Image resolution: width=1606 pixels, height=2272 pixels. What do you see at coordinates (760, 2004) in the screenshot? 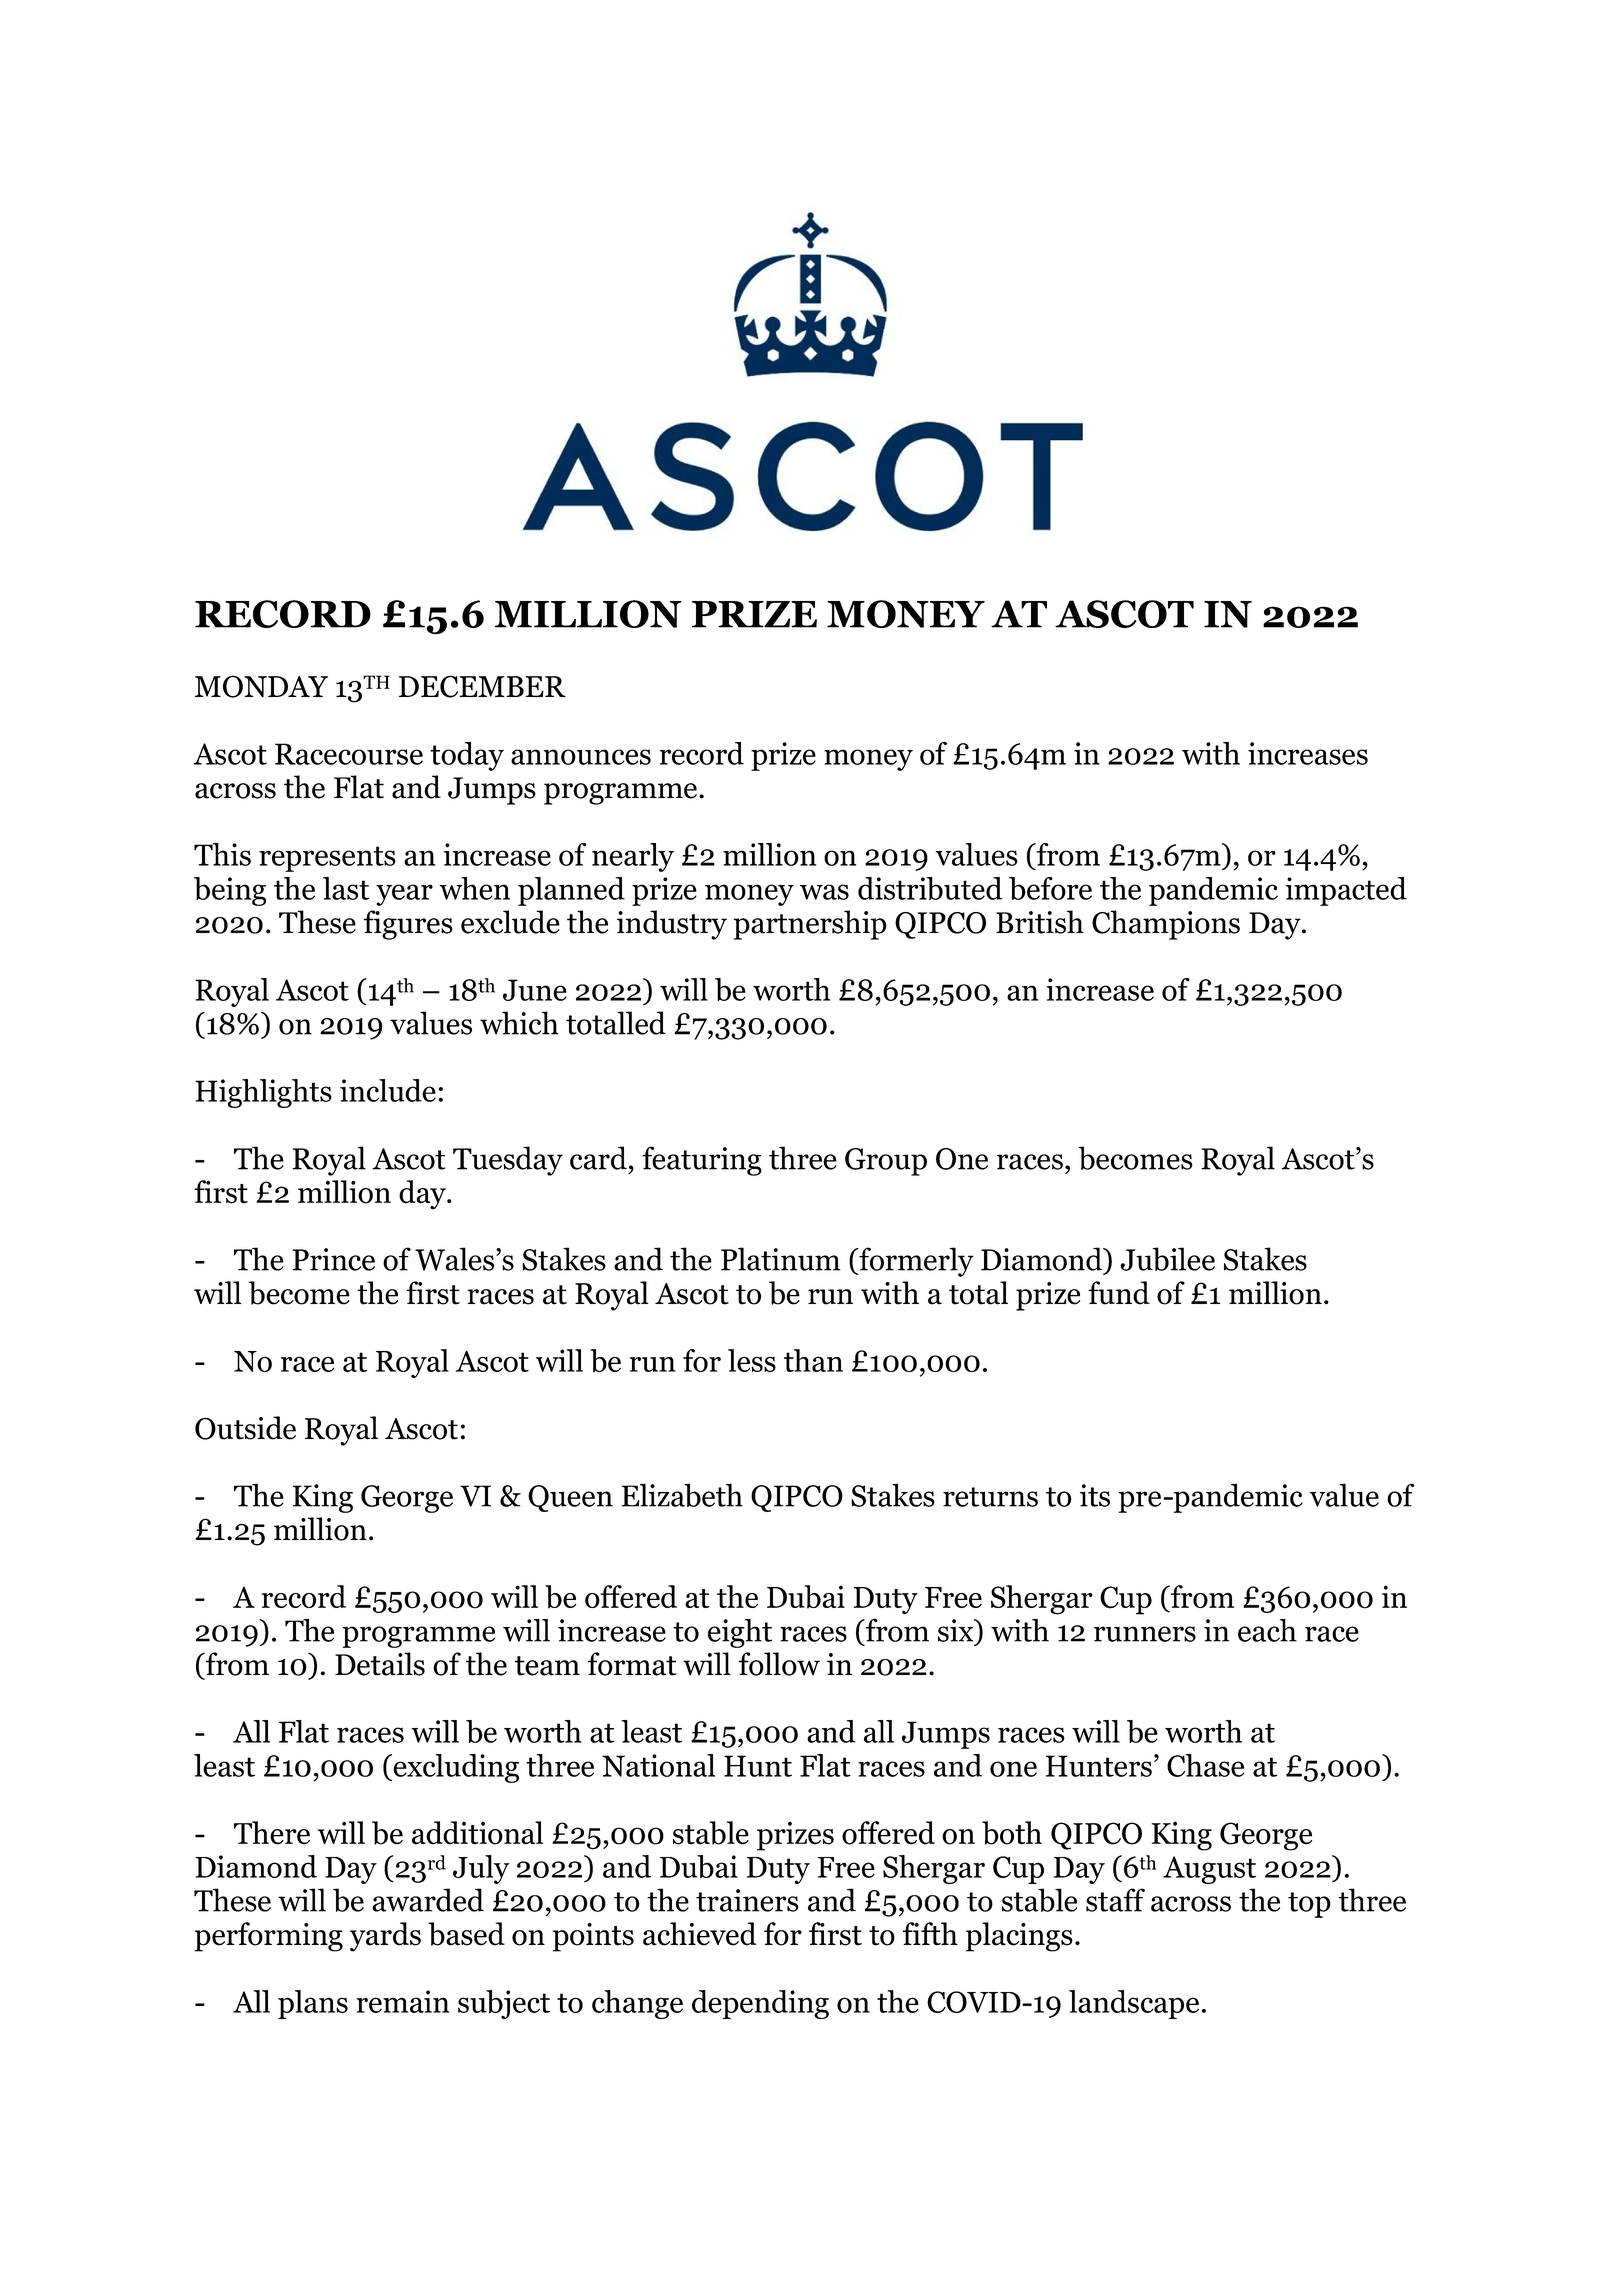
I see `depending` at bounding box center [760, 2004].
